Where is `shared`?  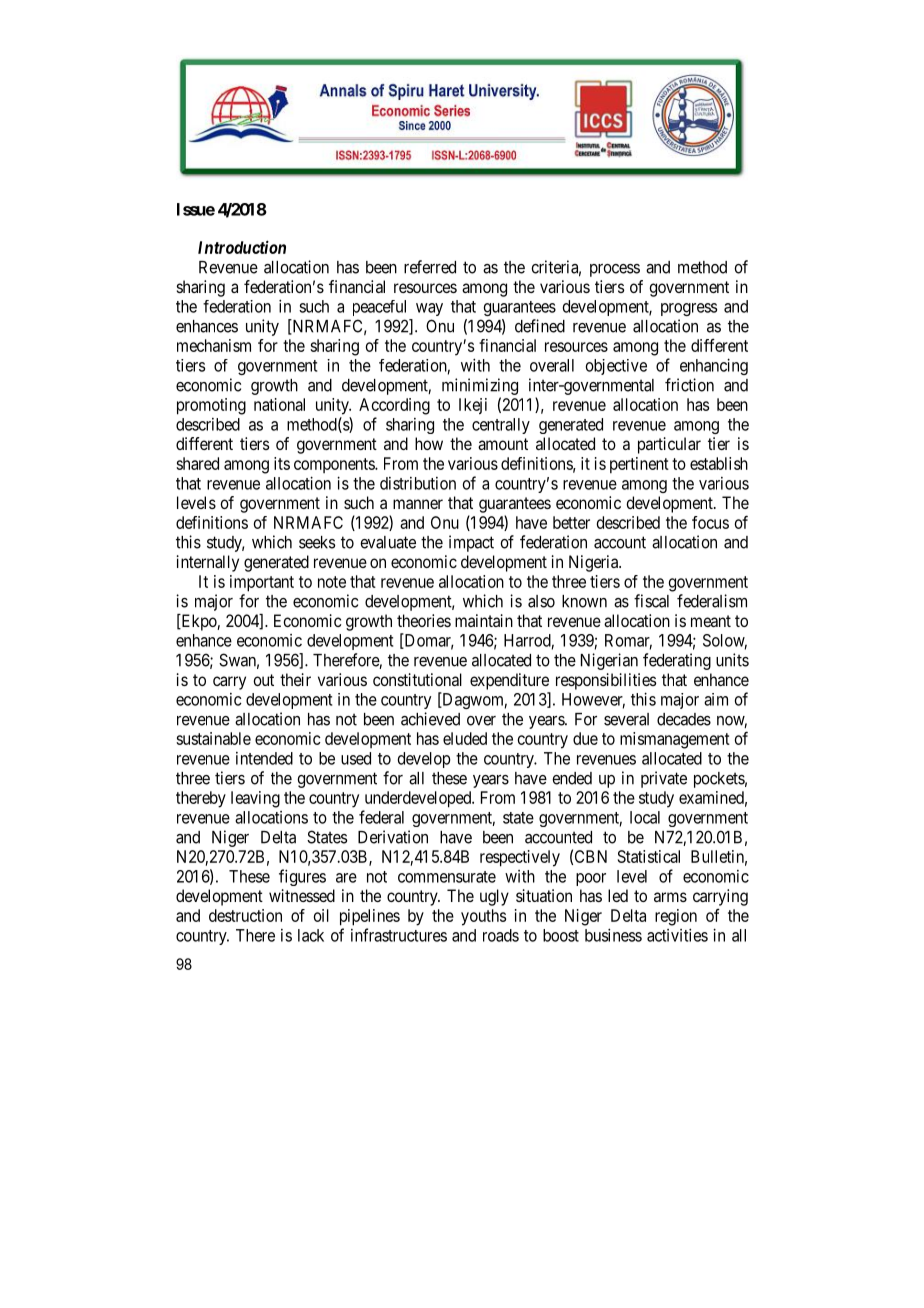 shared is located at coordinates (197, 463).
